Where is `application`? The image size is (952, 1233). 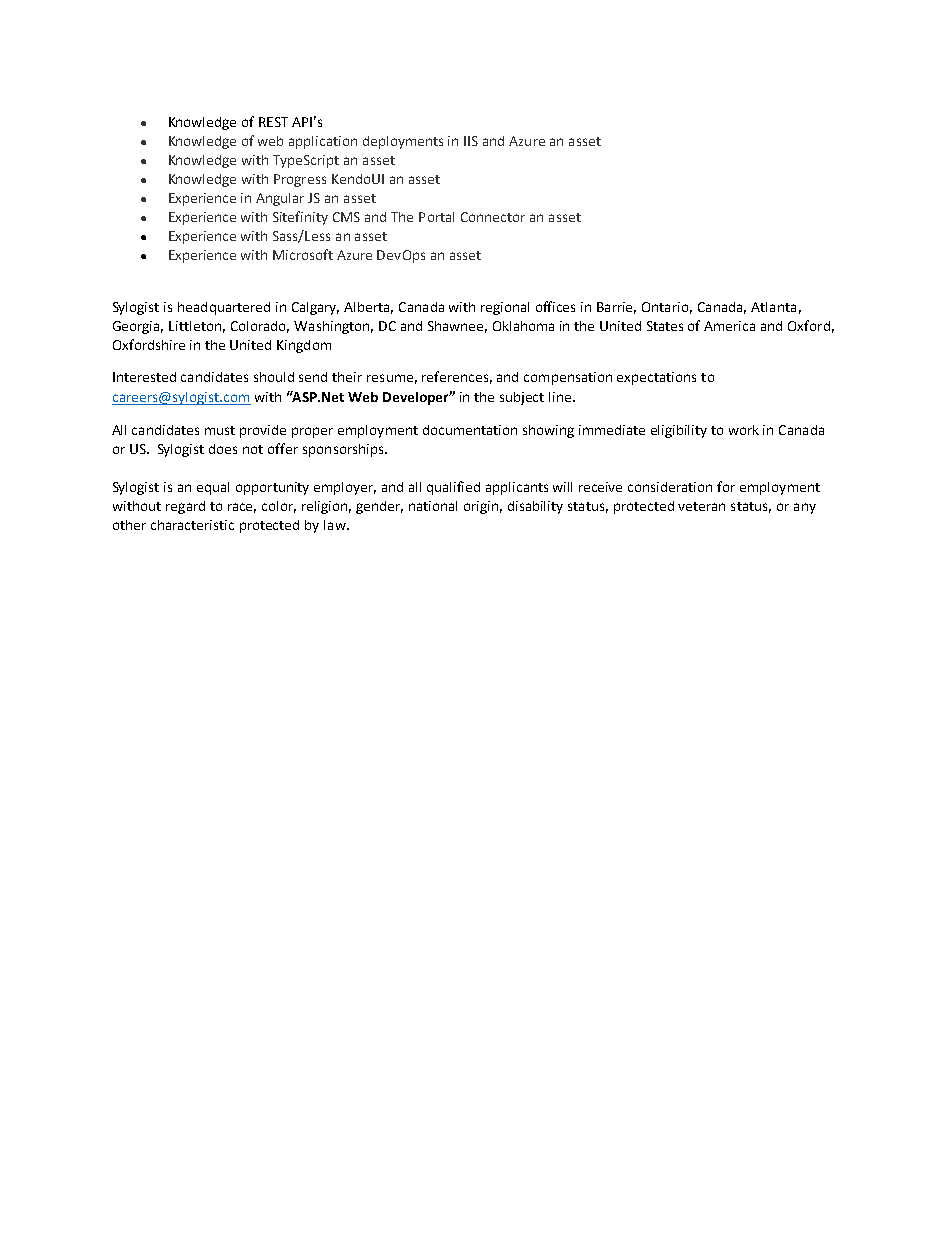
application is located at coordinates (323, 142).
